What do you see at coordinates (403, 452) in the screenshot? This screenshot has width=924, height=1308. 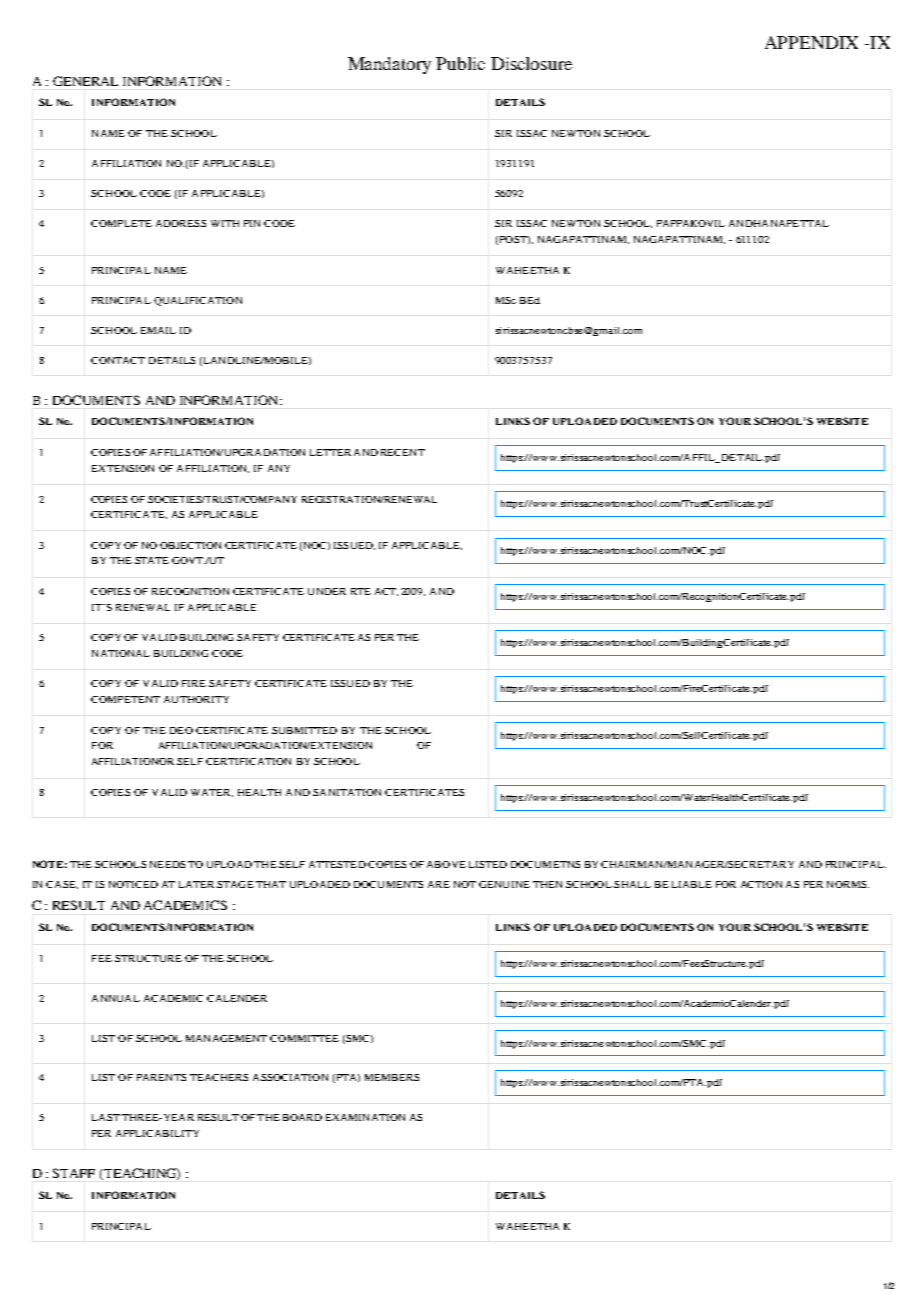 I see `RECENT` at bounding box center [403, 452].
